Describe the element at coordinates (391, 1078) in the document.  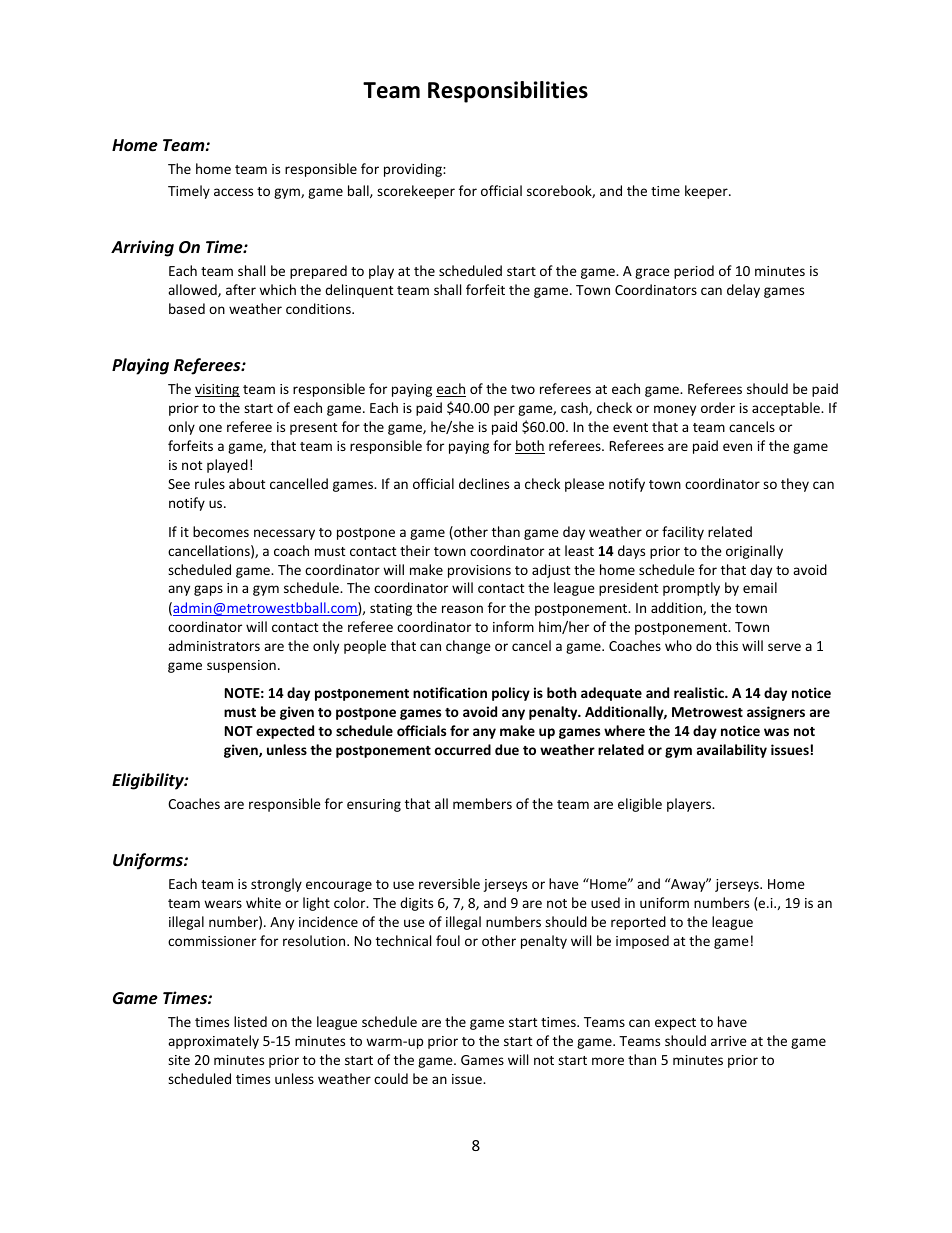
I see `could` at that location.
